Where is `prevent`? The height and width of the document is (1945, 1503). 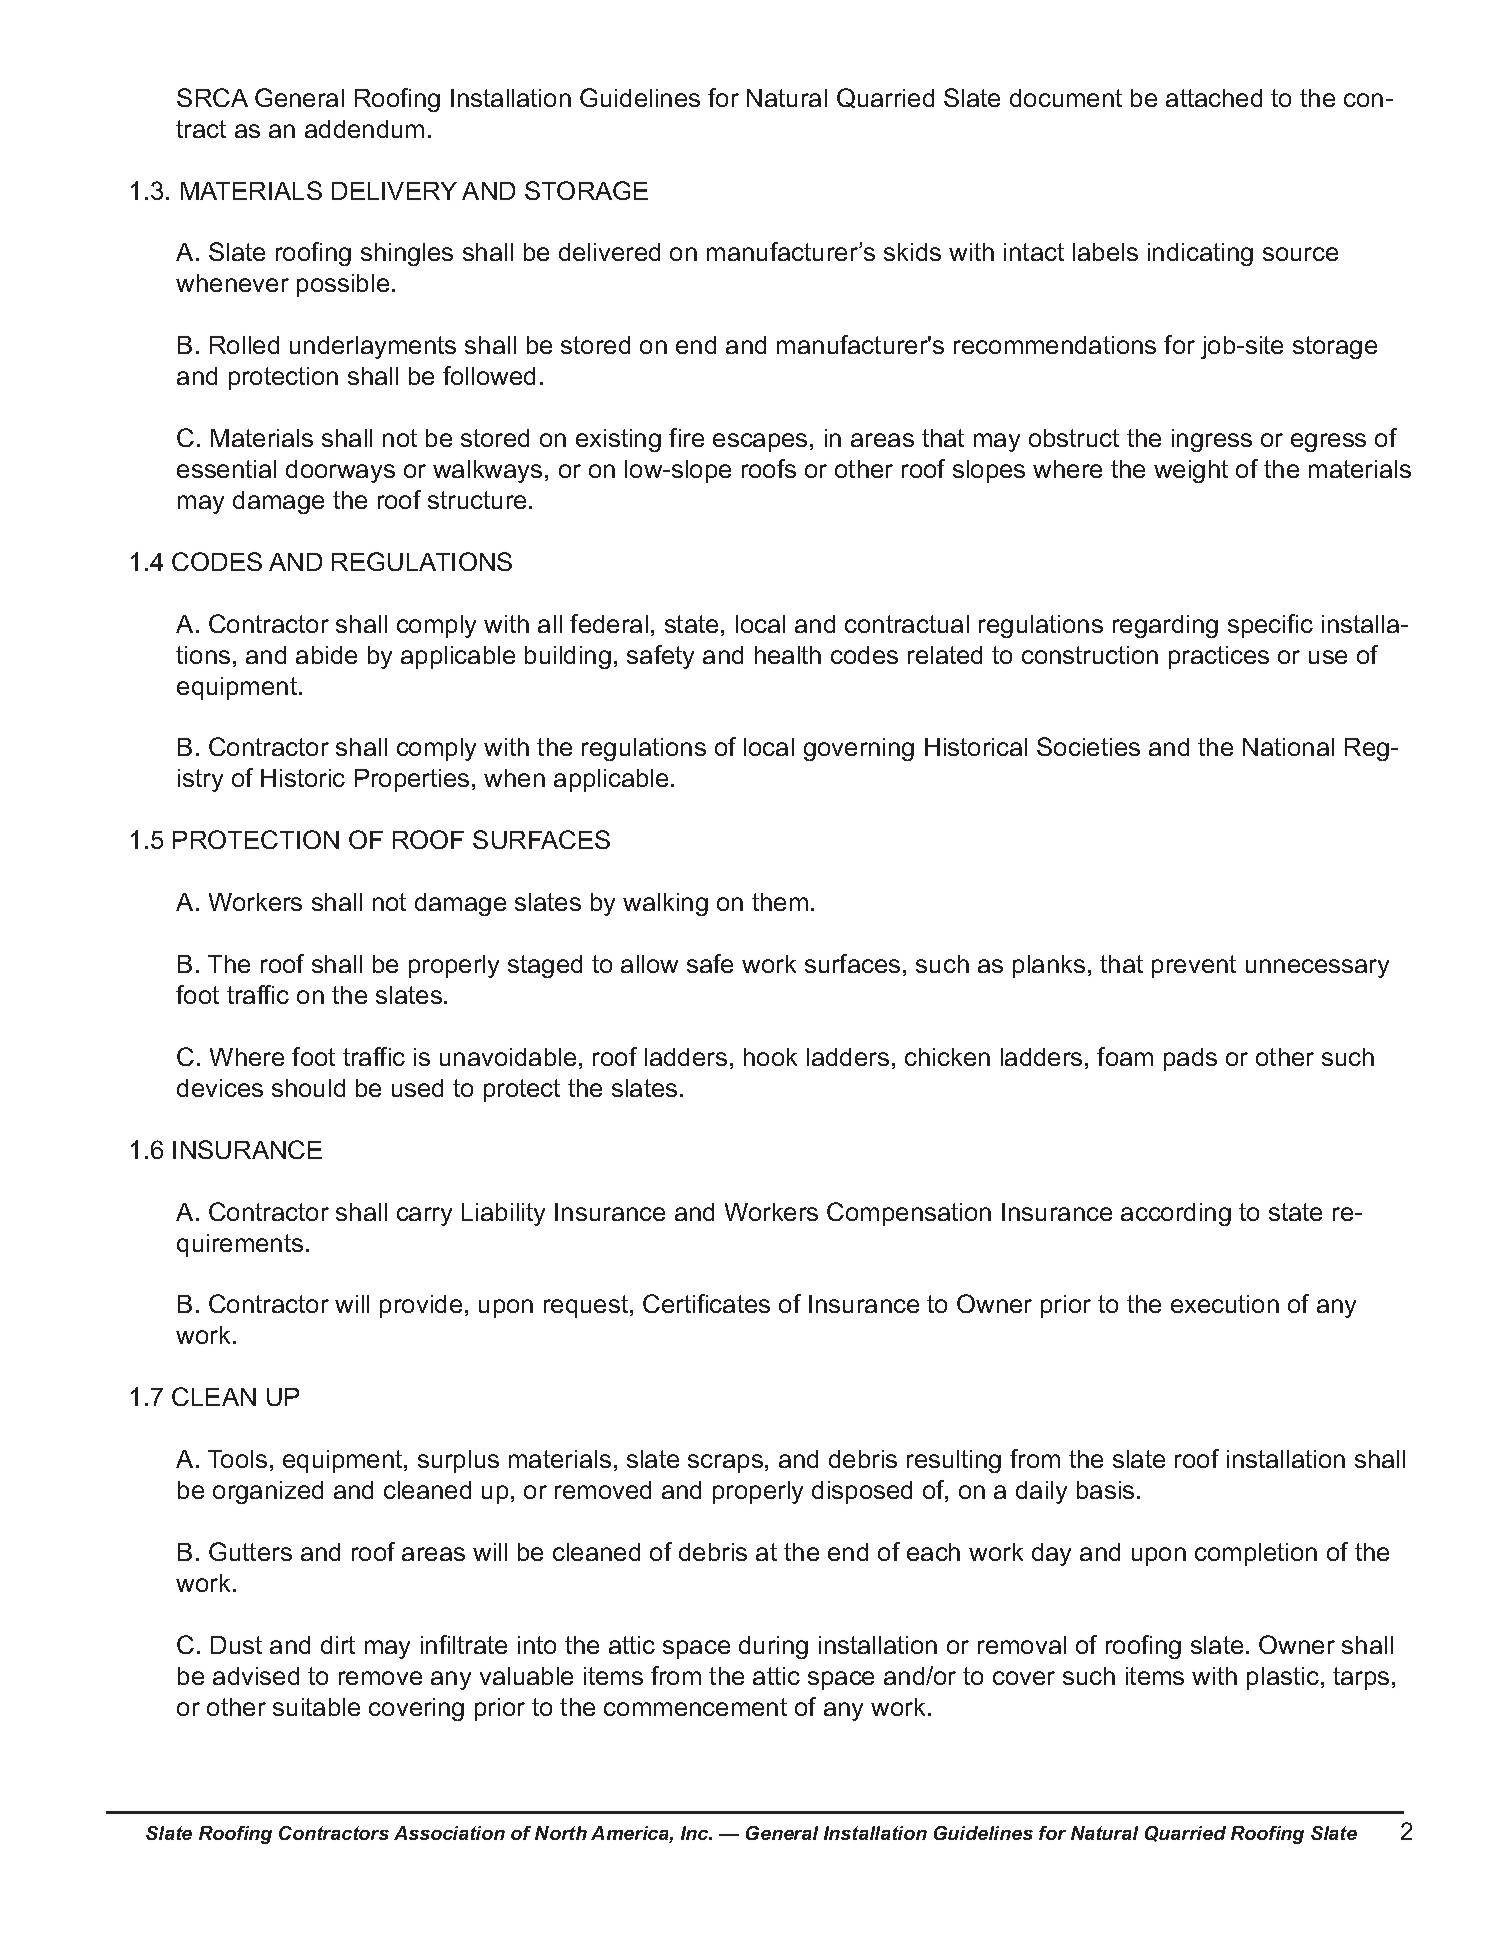 prevent is located at coordinates (1194, 966).
